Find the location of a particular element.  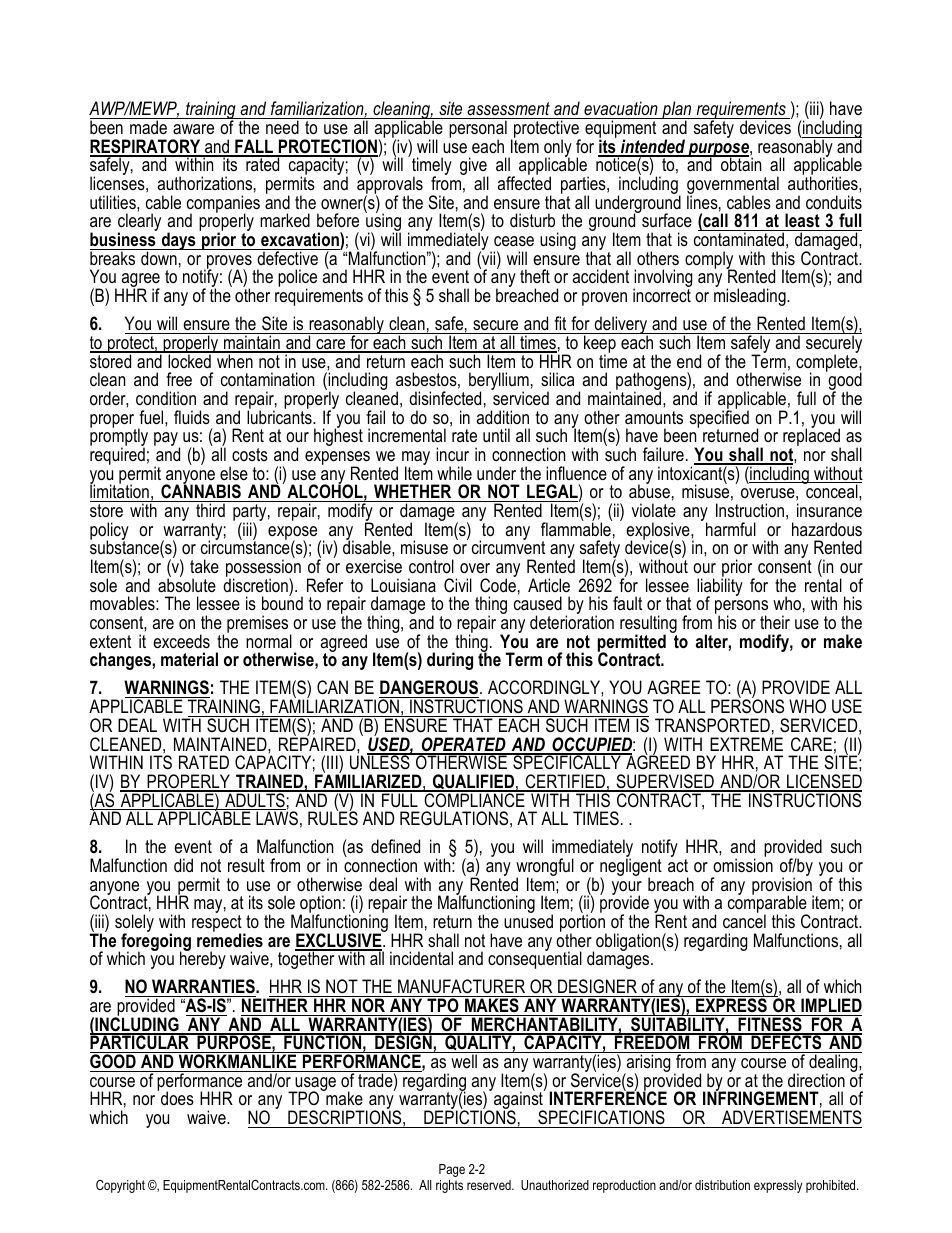

comparable is located at coordinates (768, 905).
